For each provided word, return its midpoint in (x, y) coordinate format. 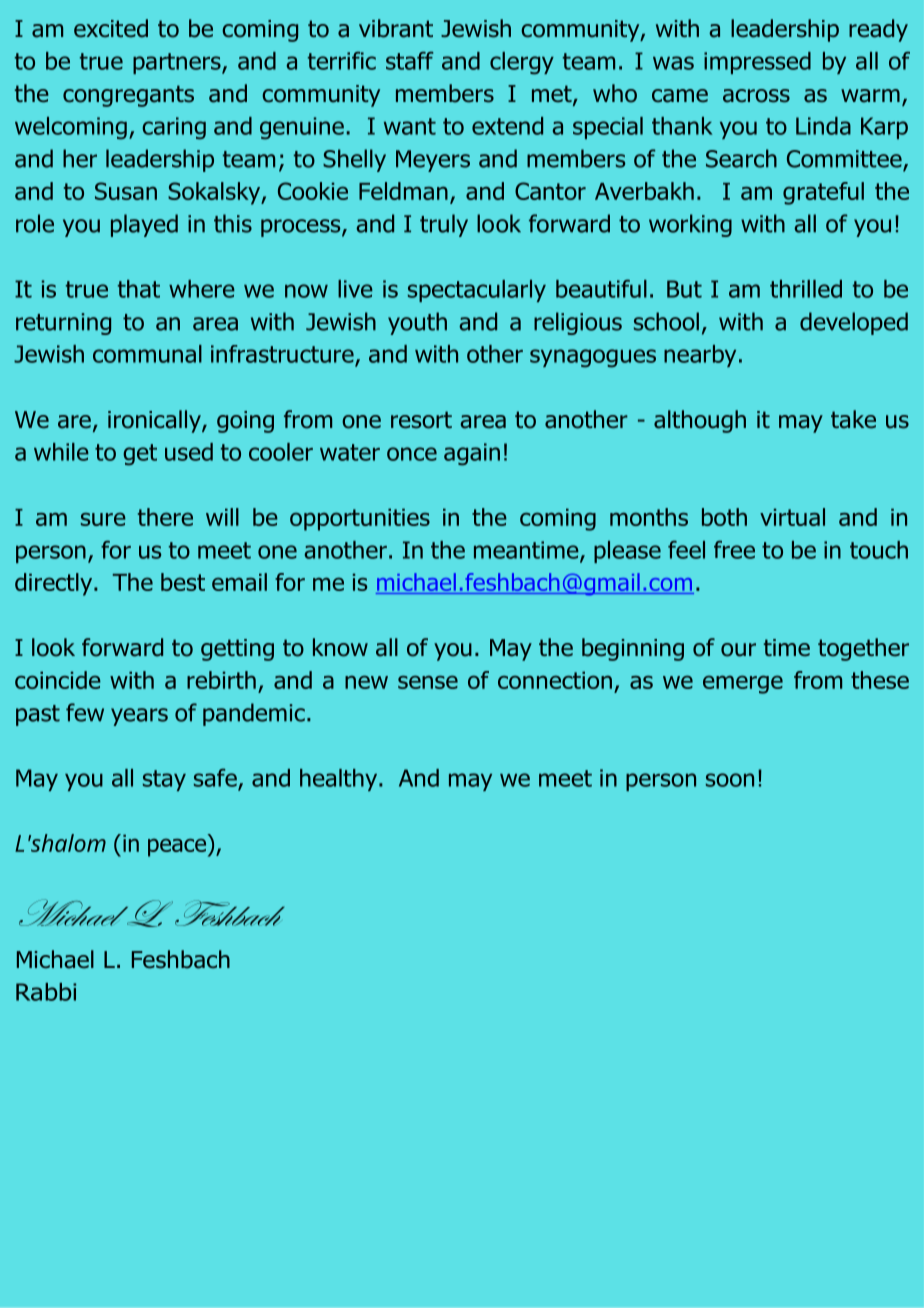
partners (178, 63)
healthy (340, 780)
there (165, 517)
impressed (757, 63)
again (472, 454)
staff (410, 60)
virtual (792, 517)
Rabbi (46, 992)
